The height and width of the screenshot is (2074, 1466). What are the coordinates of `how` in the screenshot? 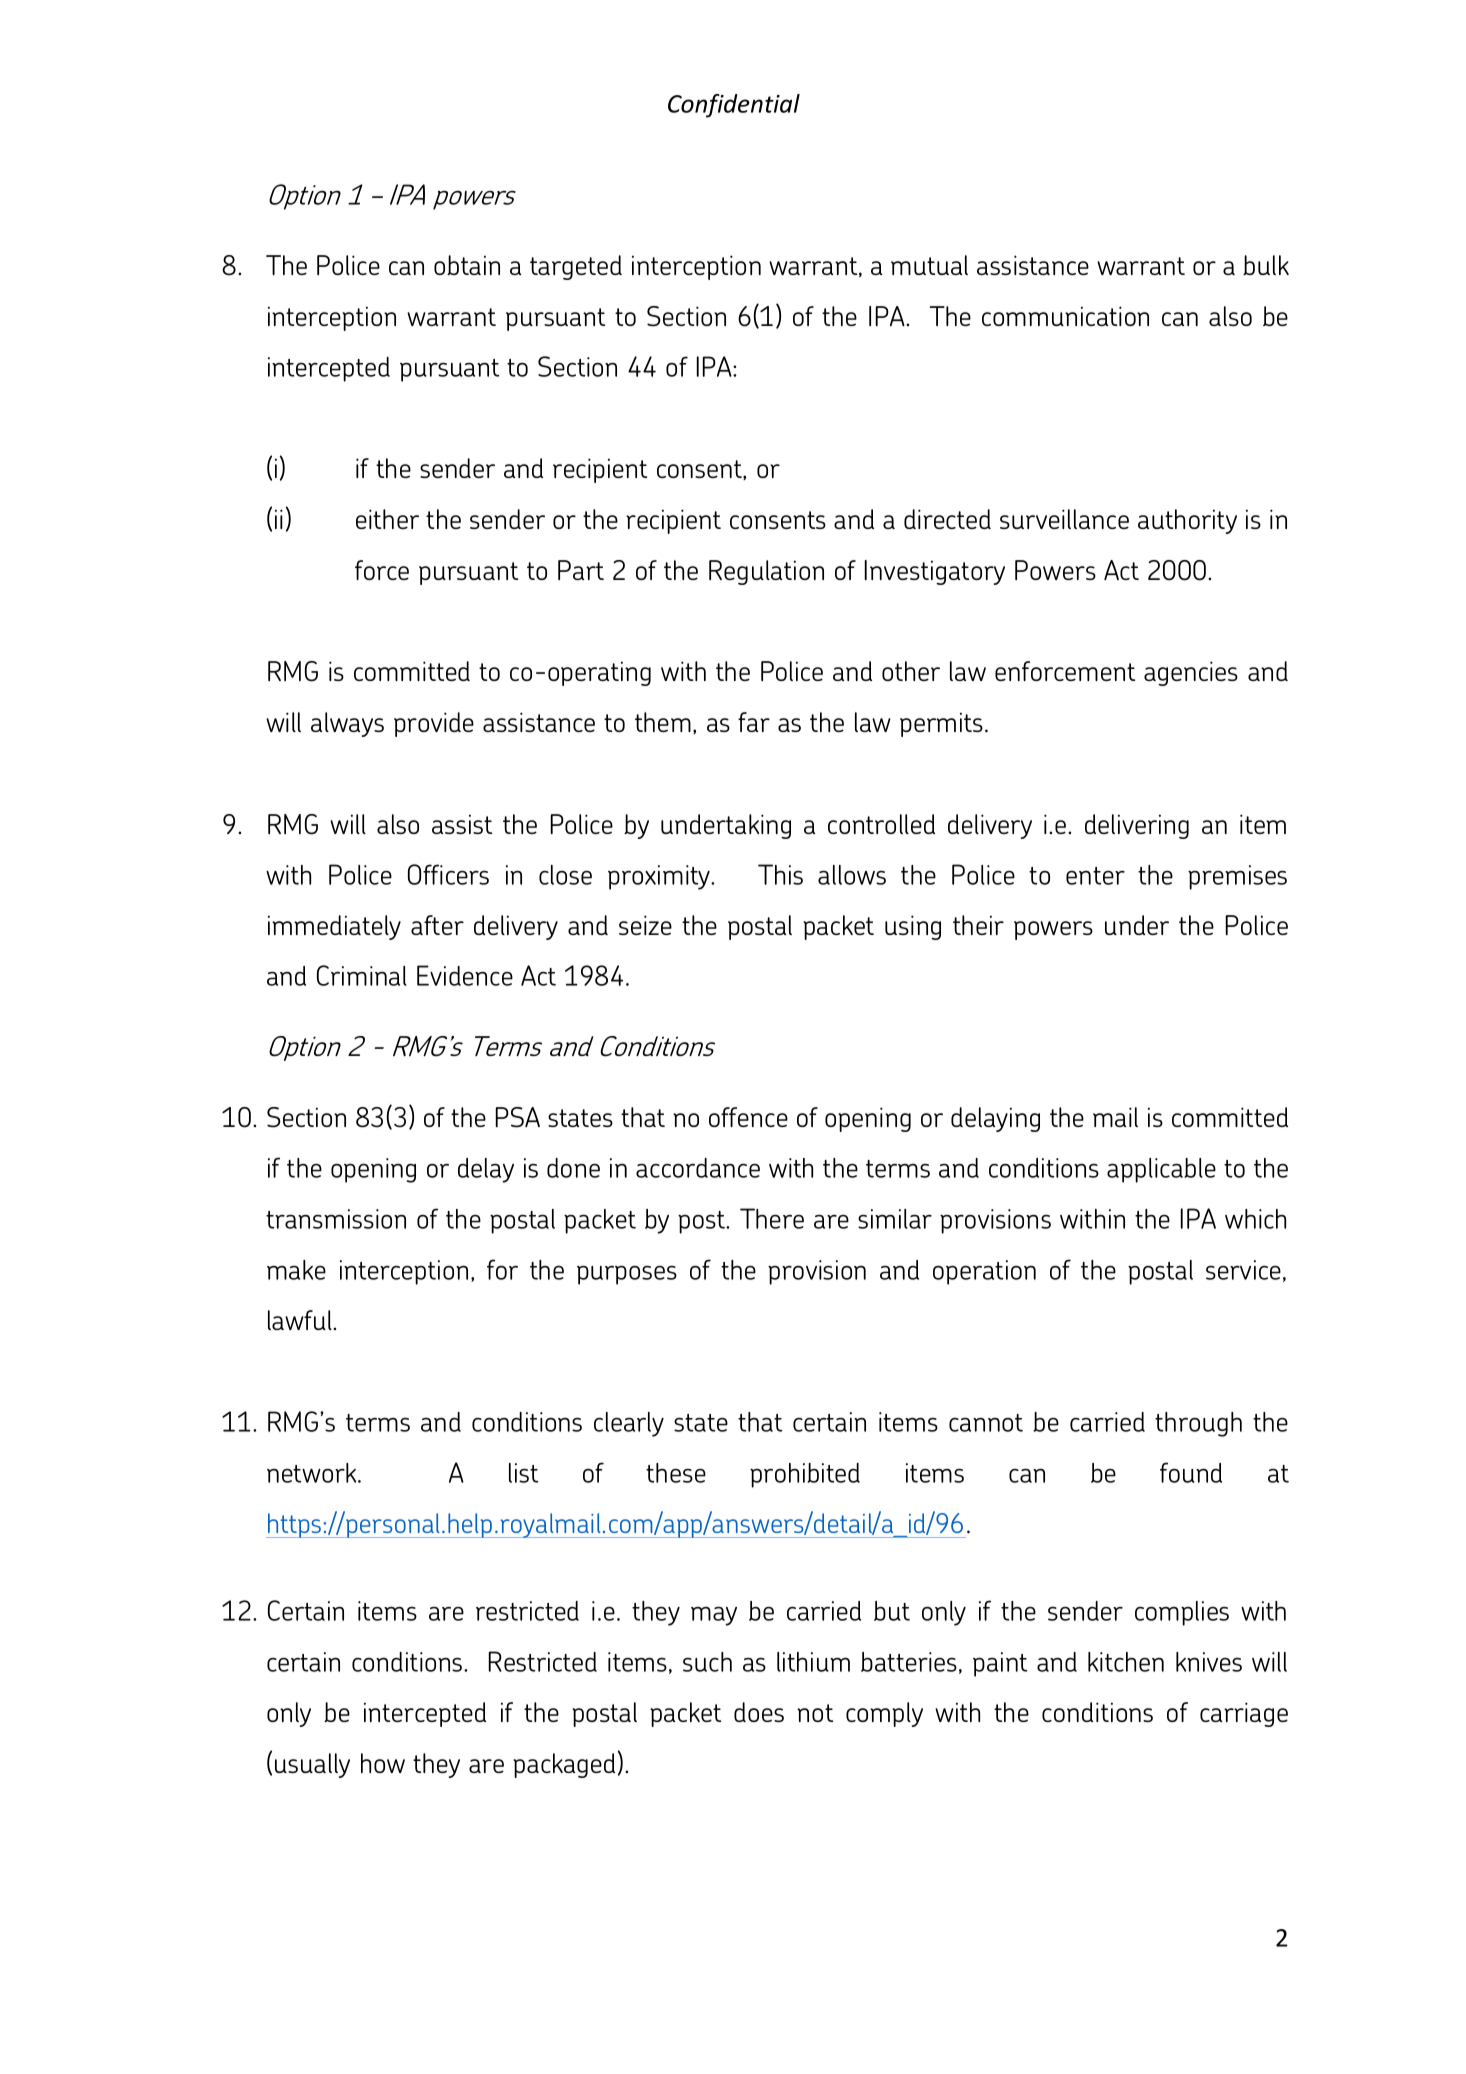 It's located at (383, 1763).
